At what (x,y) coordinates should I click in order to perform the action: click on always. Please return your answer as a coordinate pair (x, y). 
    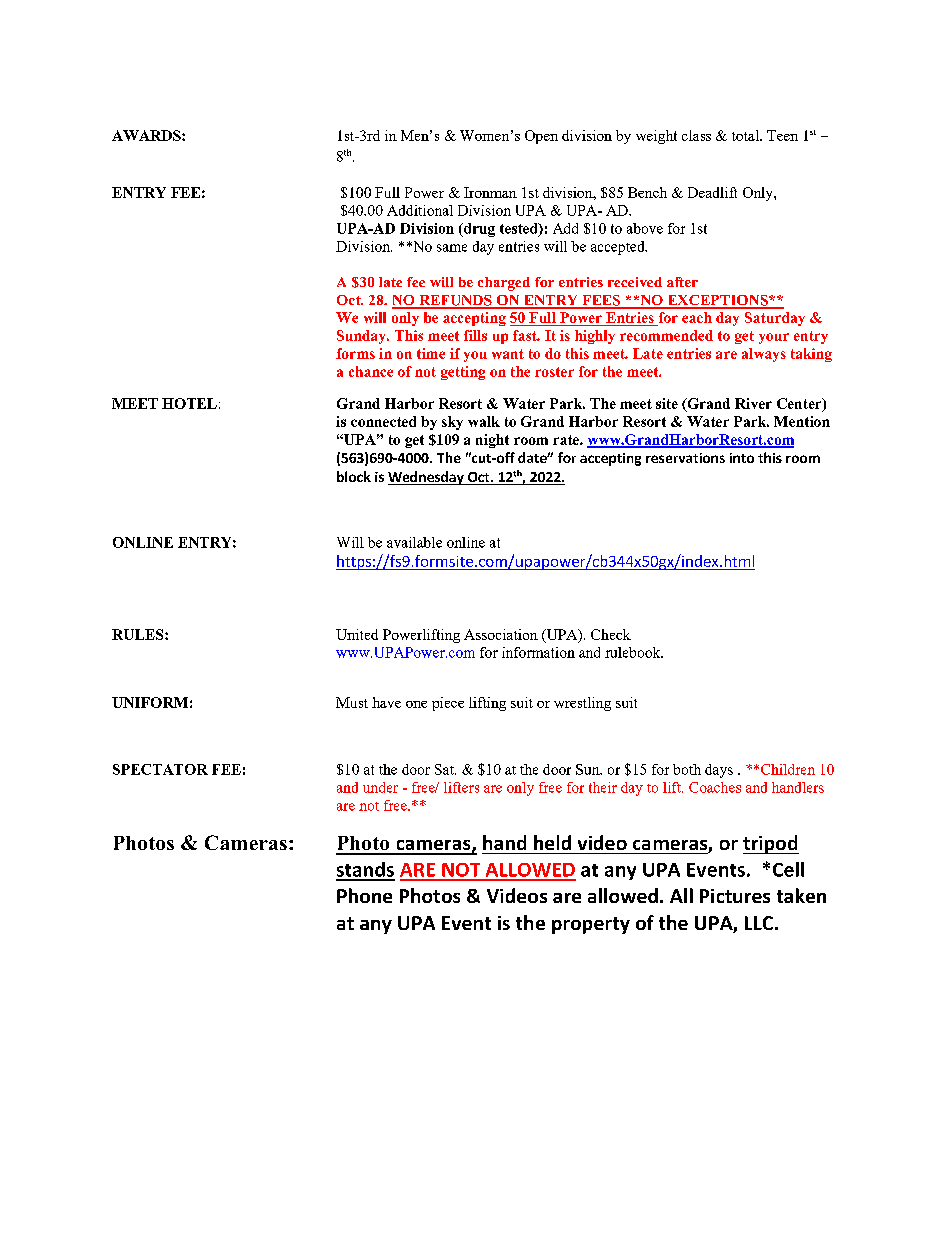
    Looking at the image, I should click on (764, 355).
